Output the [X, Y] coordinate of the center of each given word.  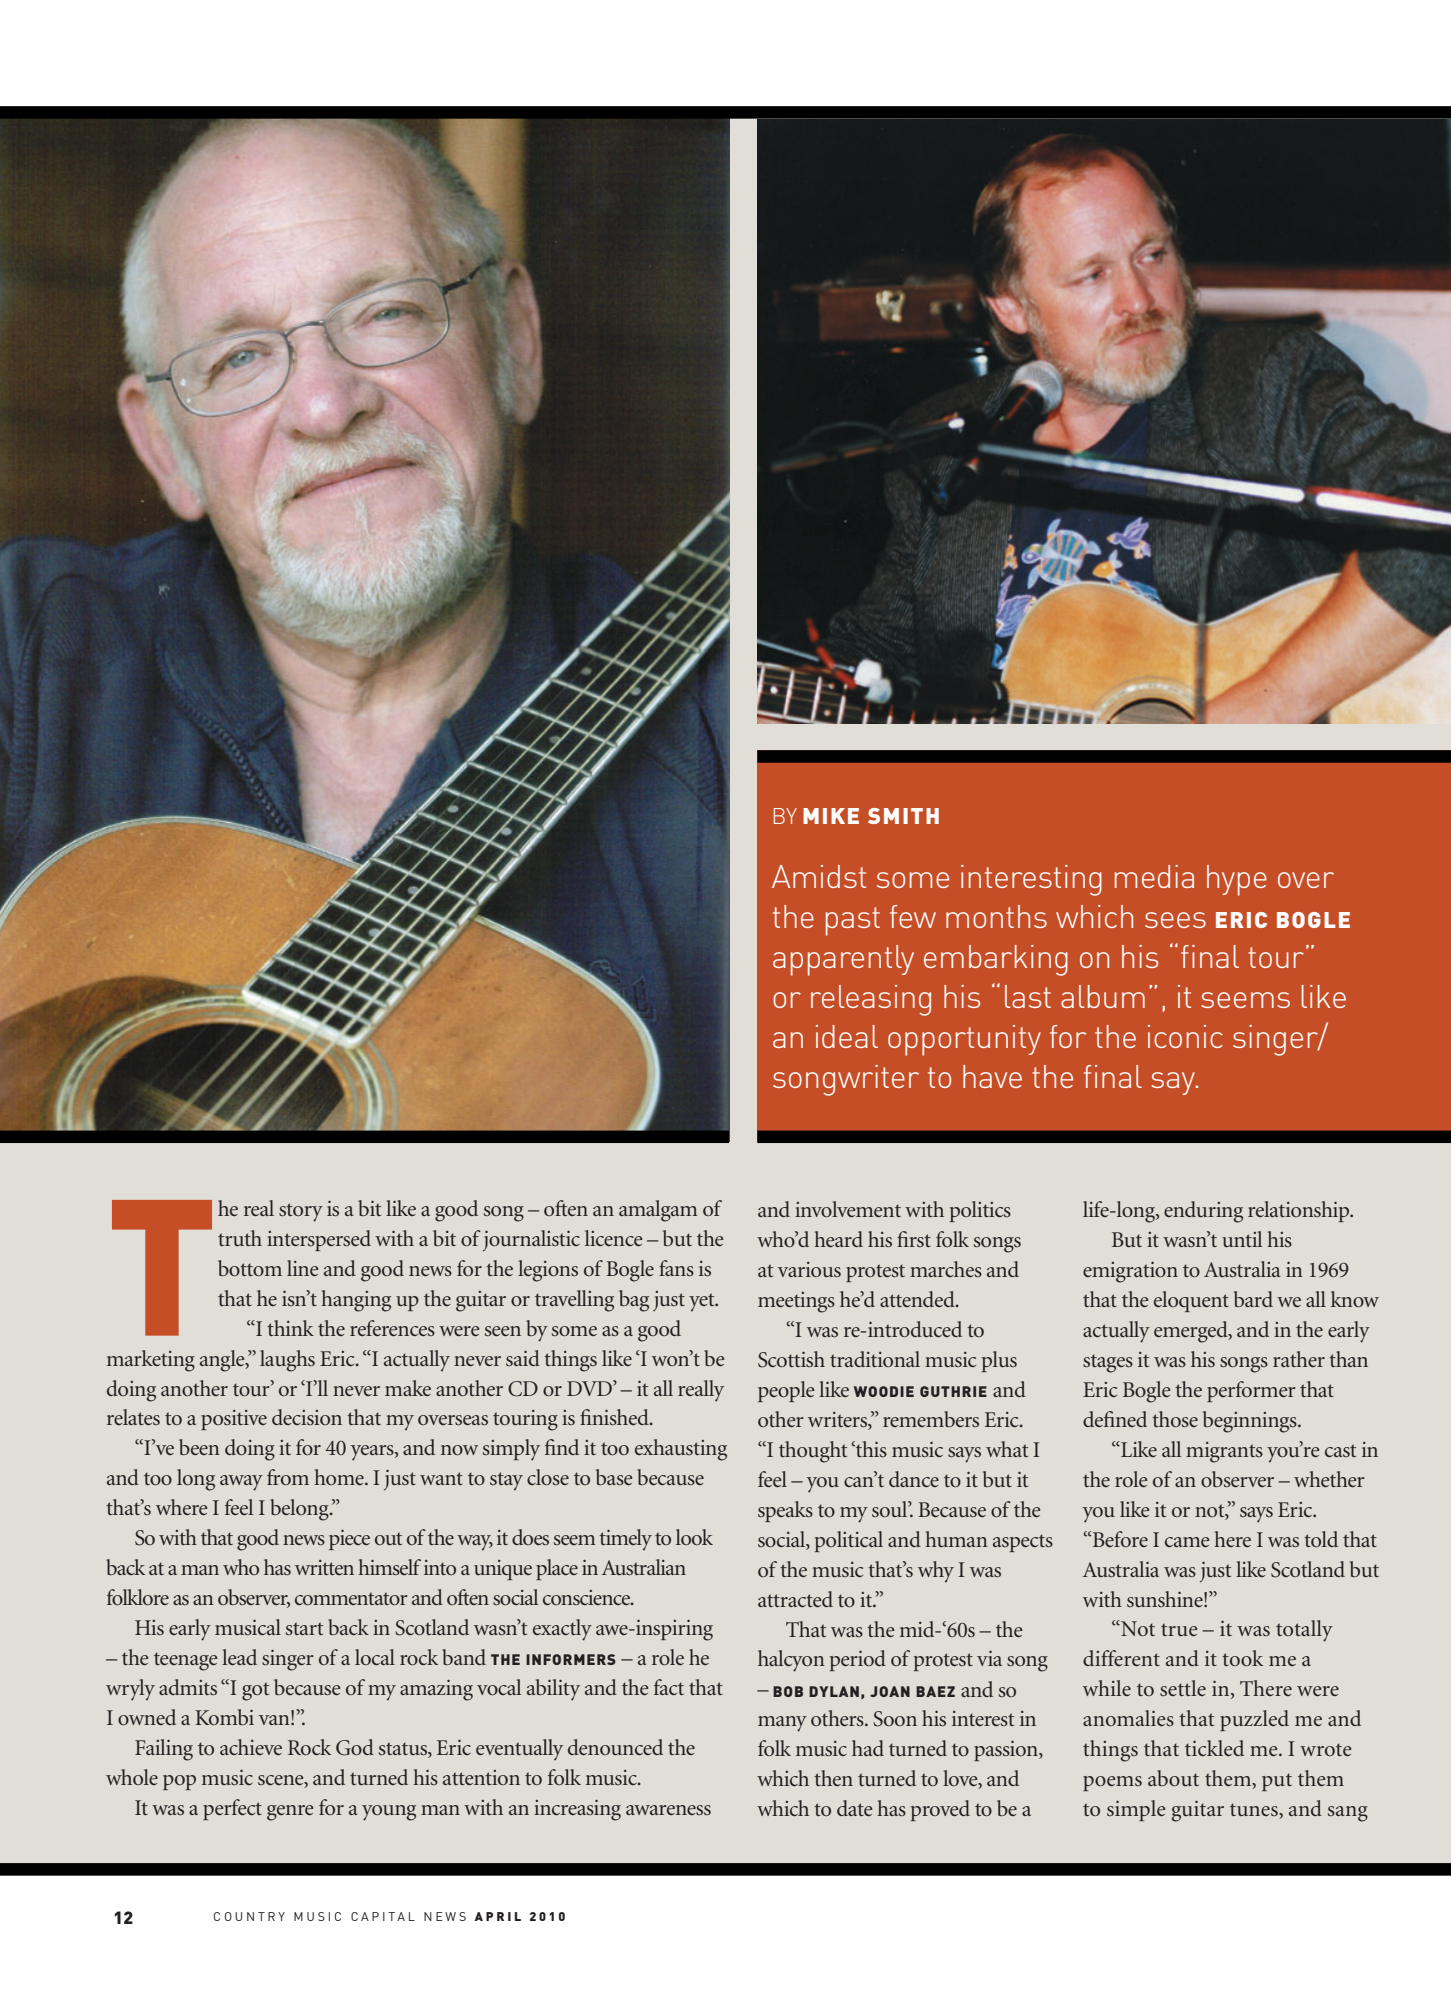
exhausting [681, 1450]
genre [290, 1813]
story [301, 1212]
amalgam [658, 1211]
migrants [1224, 1452]
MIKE [831, 816]
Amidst [819, 876]
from [288, 1477]
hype [1237, 880]
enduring [1203, 1212]
